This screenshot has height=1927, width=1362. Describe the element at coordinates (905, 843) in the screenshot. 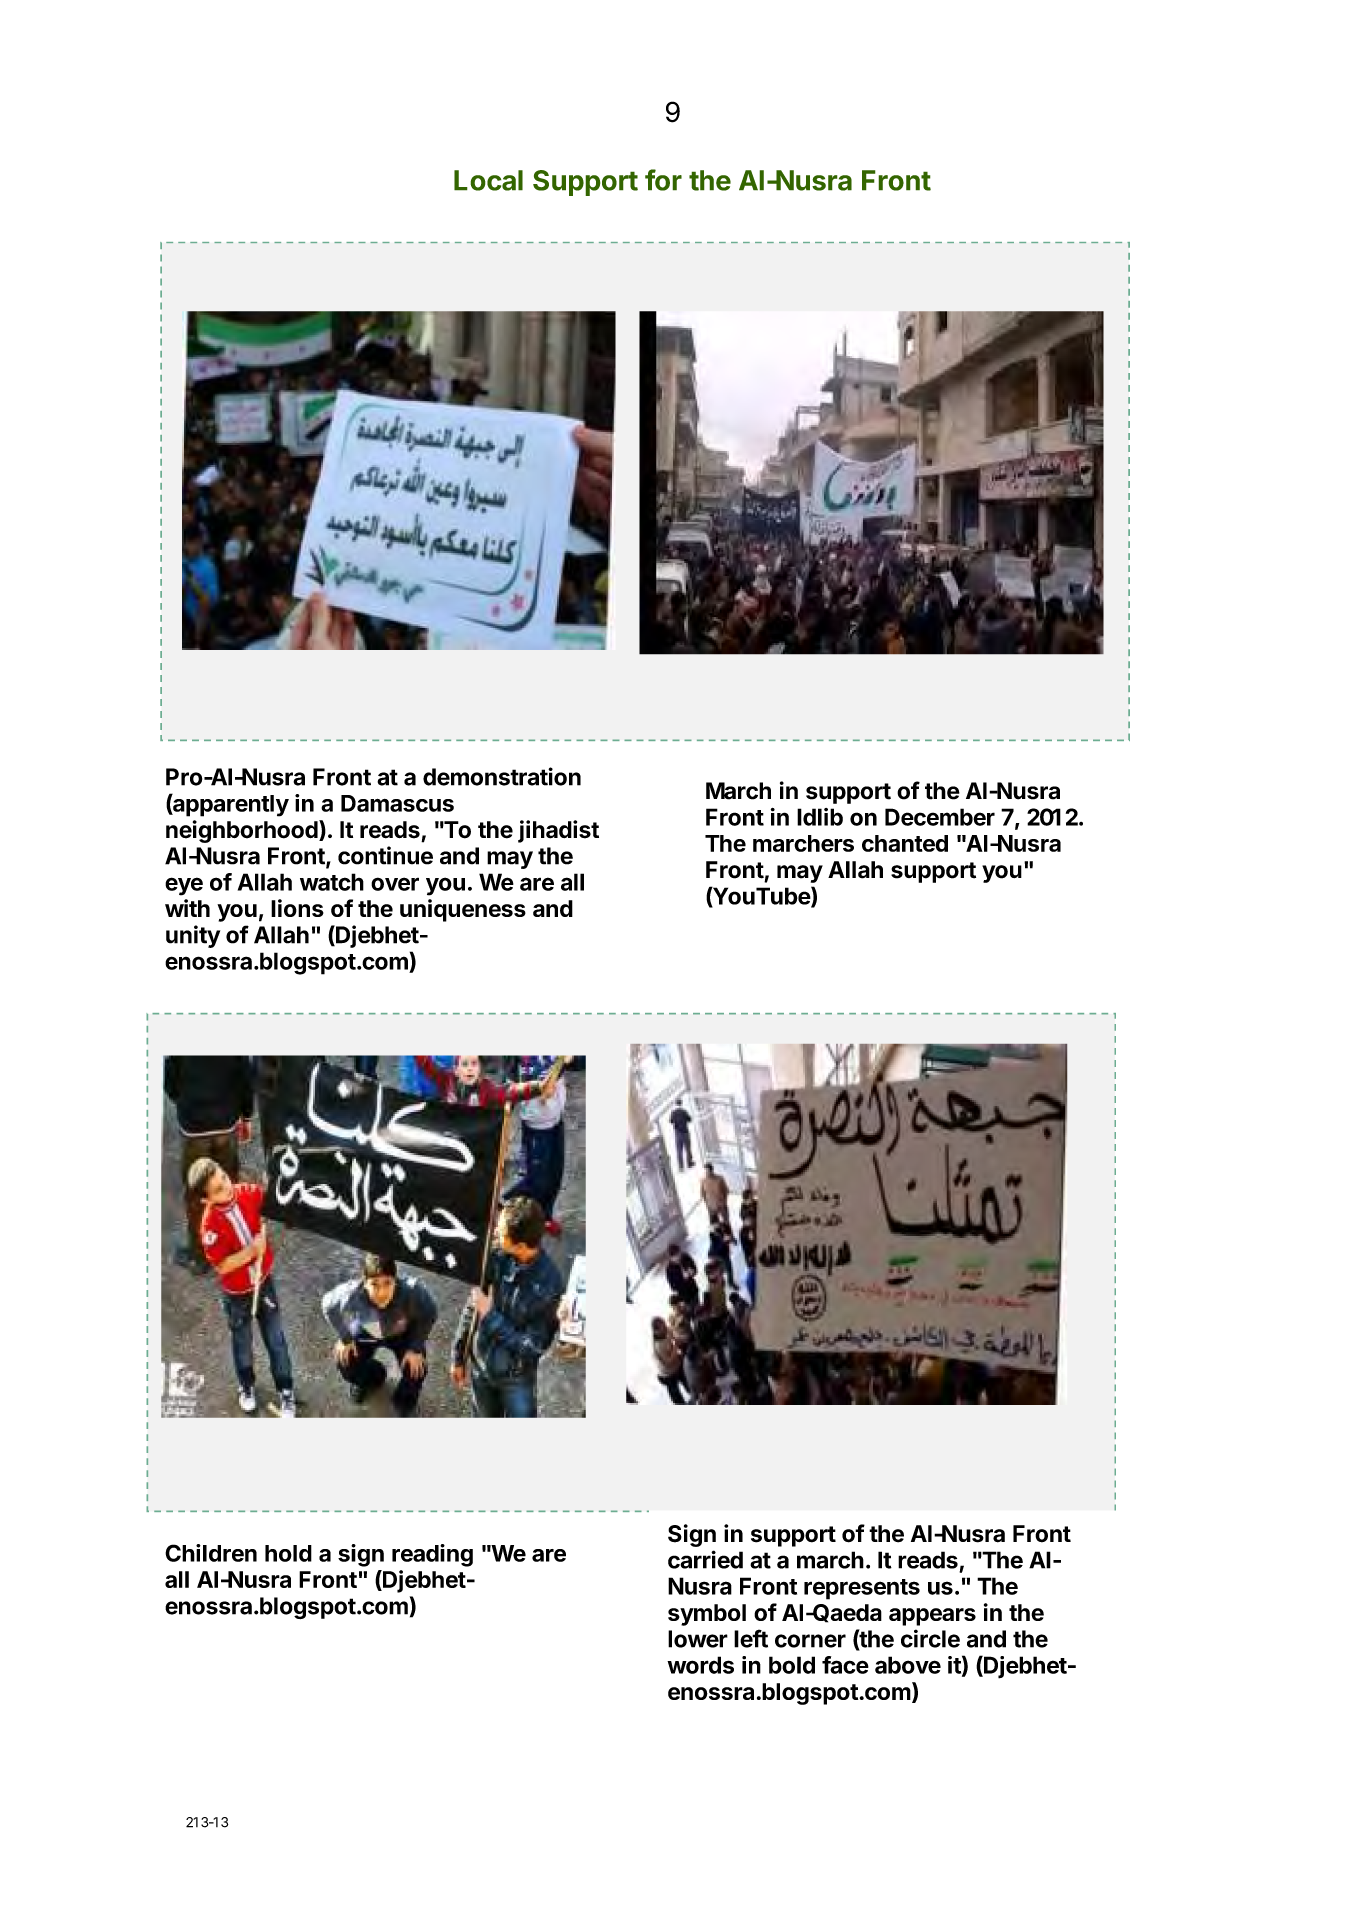

I see `chanted` at that location.
